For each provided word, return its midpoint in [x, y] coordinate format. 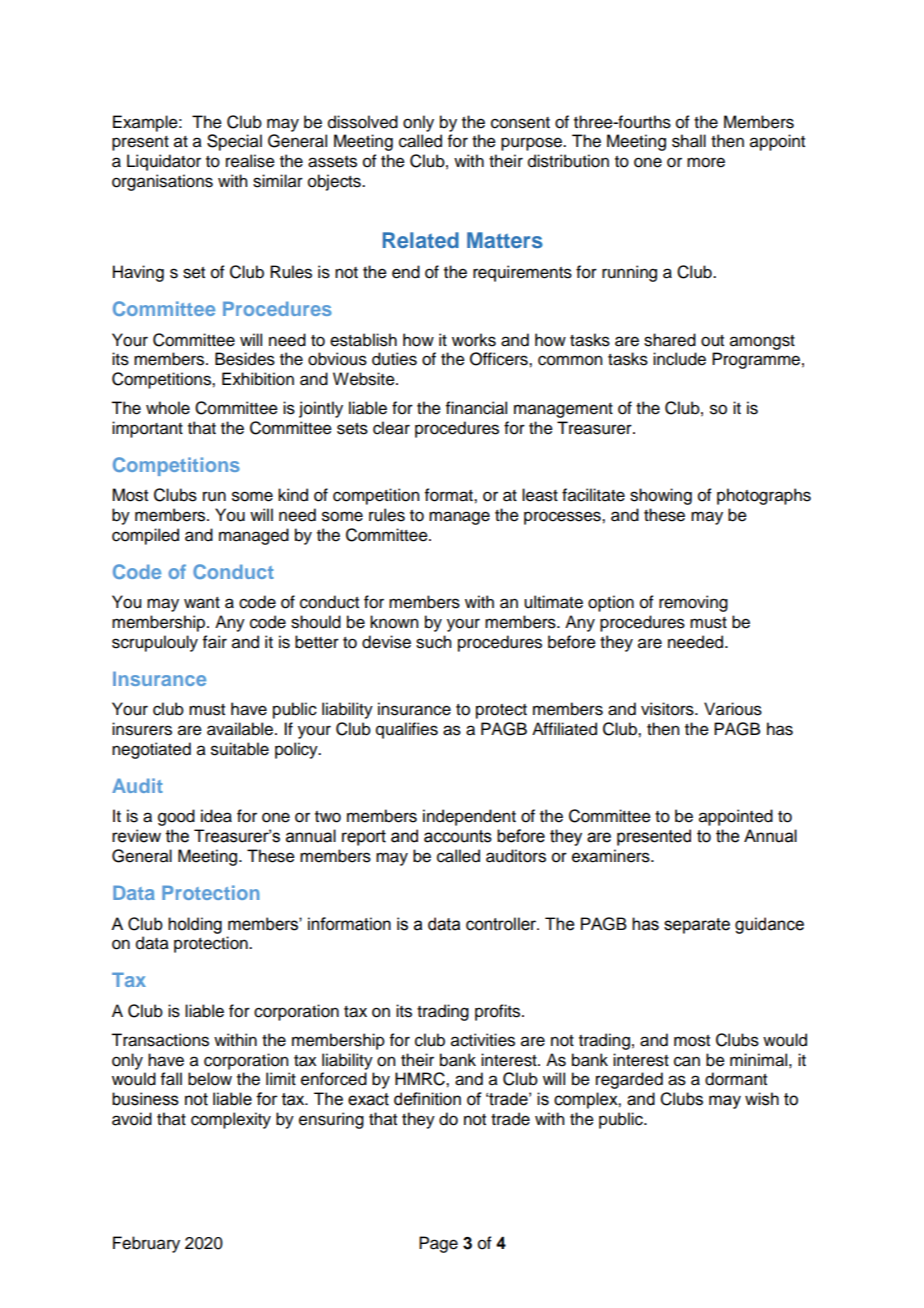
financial [476, 408]
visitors [668, 709]
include [679, 359]
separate [697, 926]
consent [520, 123]
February [146, 1244]
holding [195, 925]
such [433, 642]
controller [502, 924]
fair [215, 642]
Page [438, 1244]
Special [234, 142]
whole [168, 408]
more [706, 162]
